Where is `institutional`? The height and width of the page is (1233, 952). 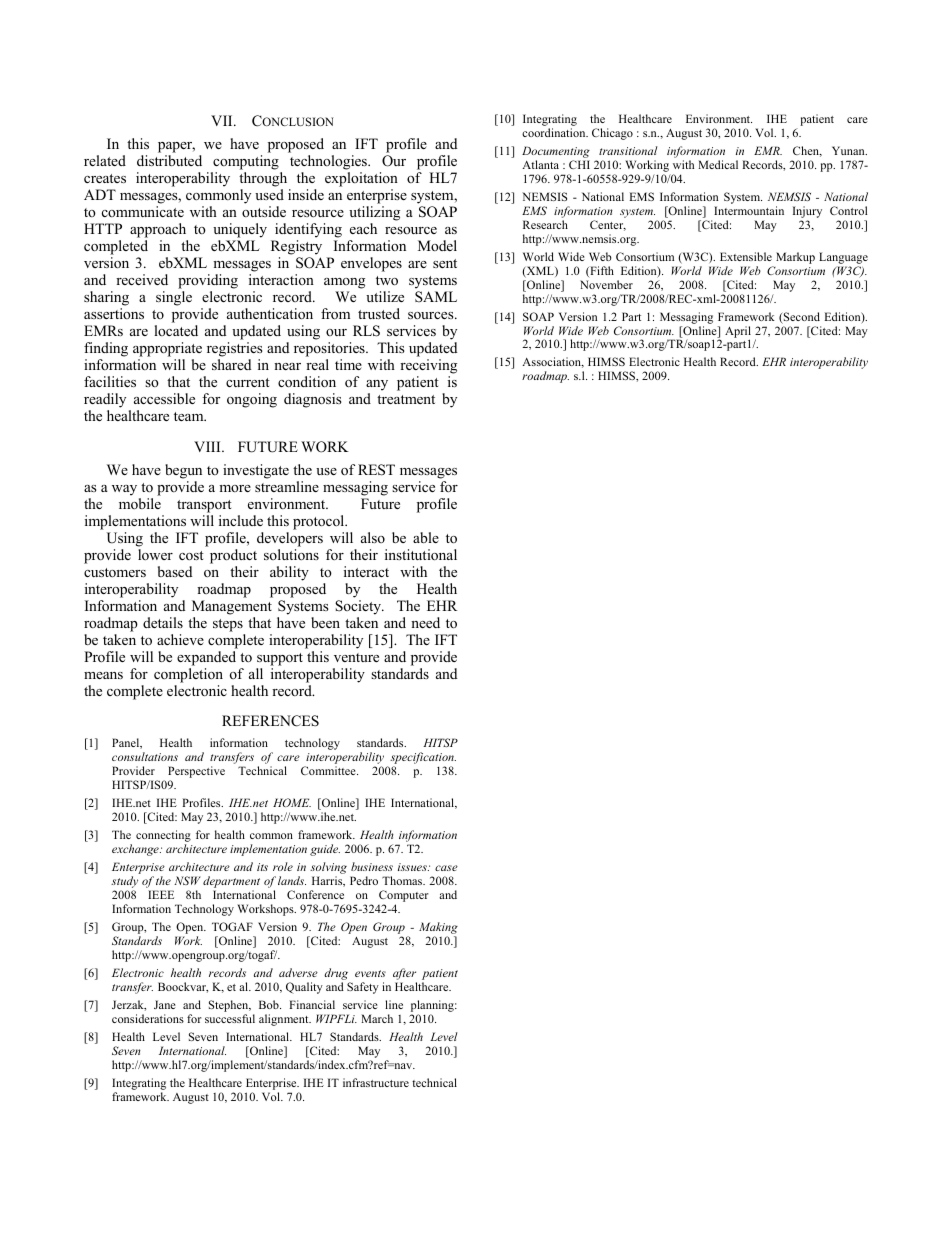 institutional is located at coordinates (421, 554).
